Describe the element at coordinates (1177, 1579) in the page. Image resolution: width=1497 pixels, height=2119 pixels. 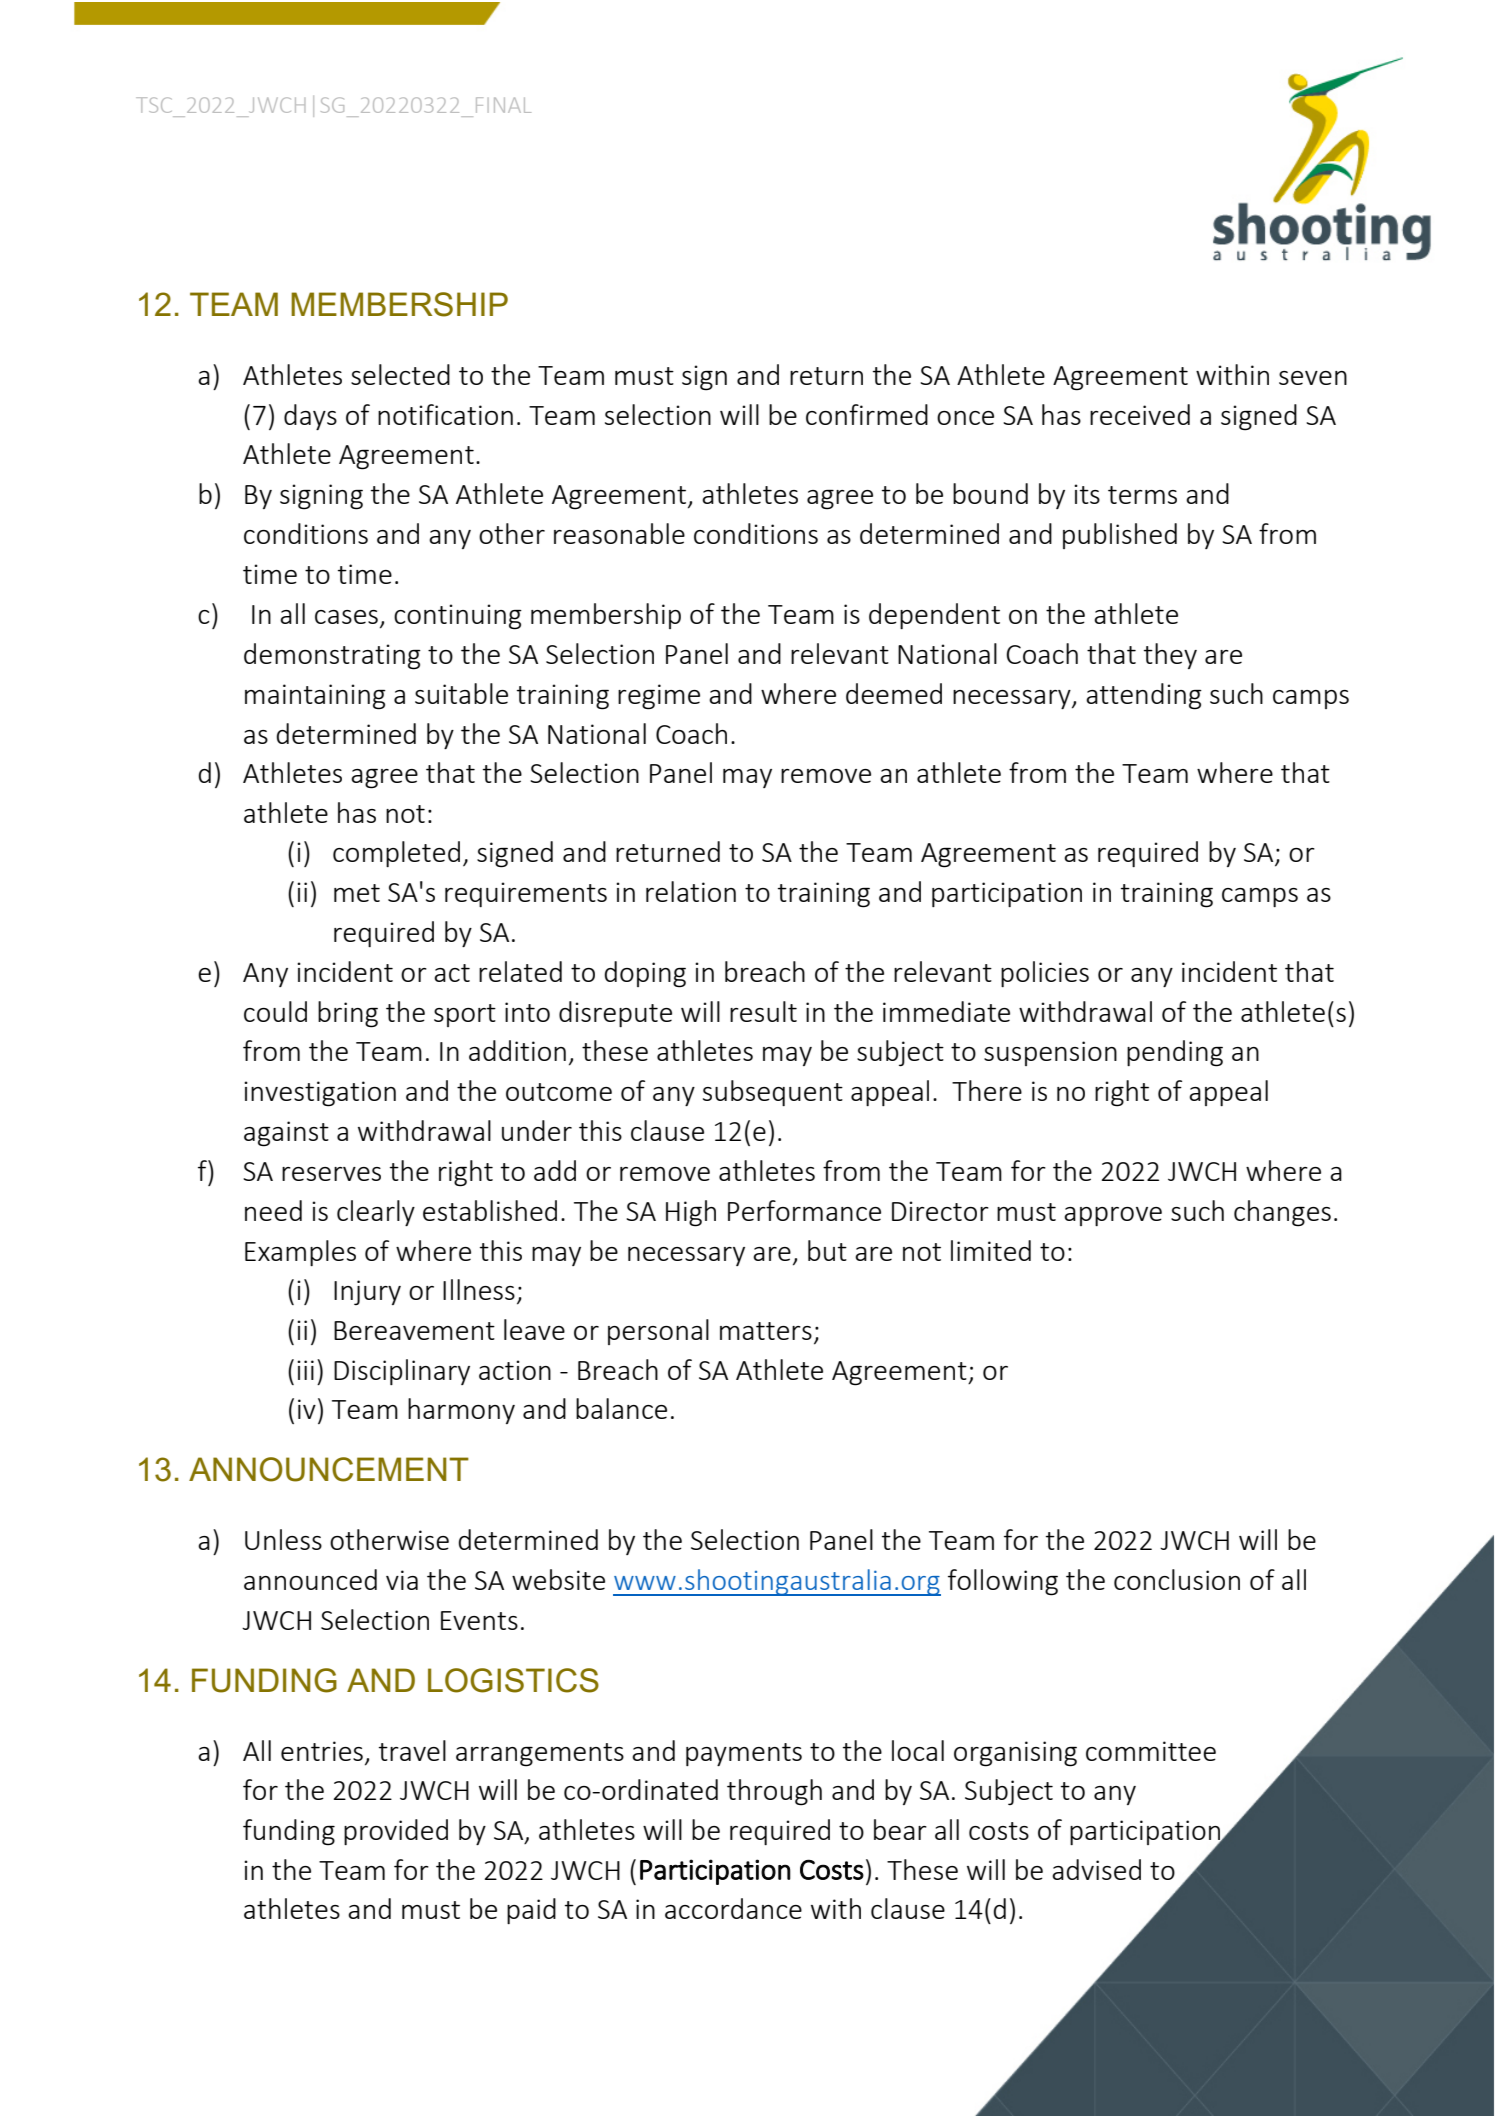
I see `conclusion` at that location.
